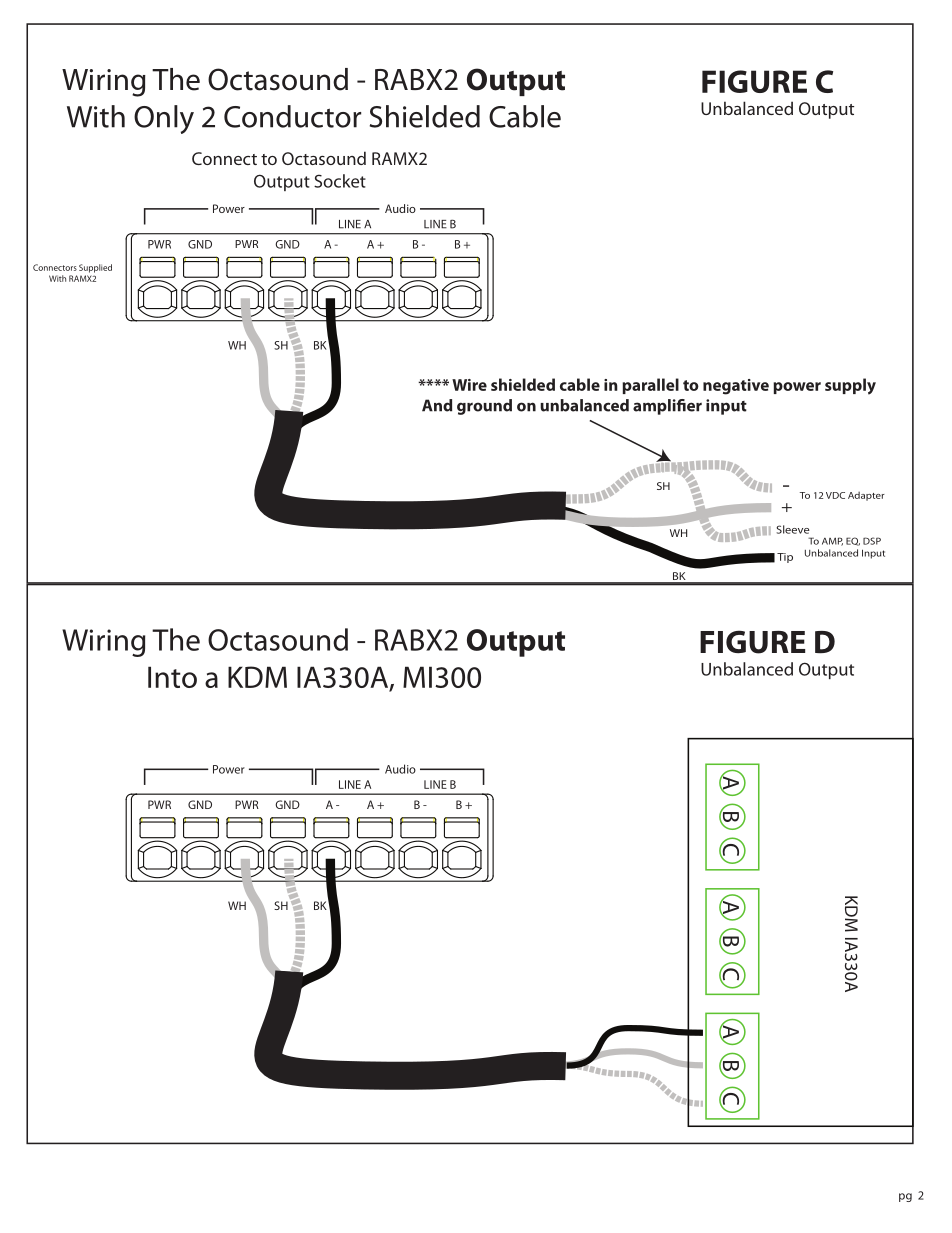 The height and width of the screenshot is (1233, 952). Describe the element at coordinates (95, 268) in the screenshot. I see `Supplied` at that location.
